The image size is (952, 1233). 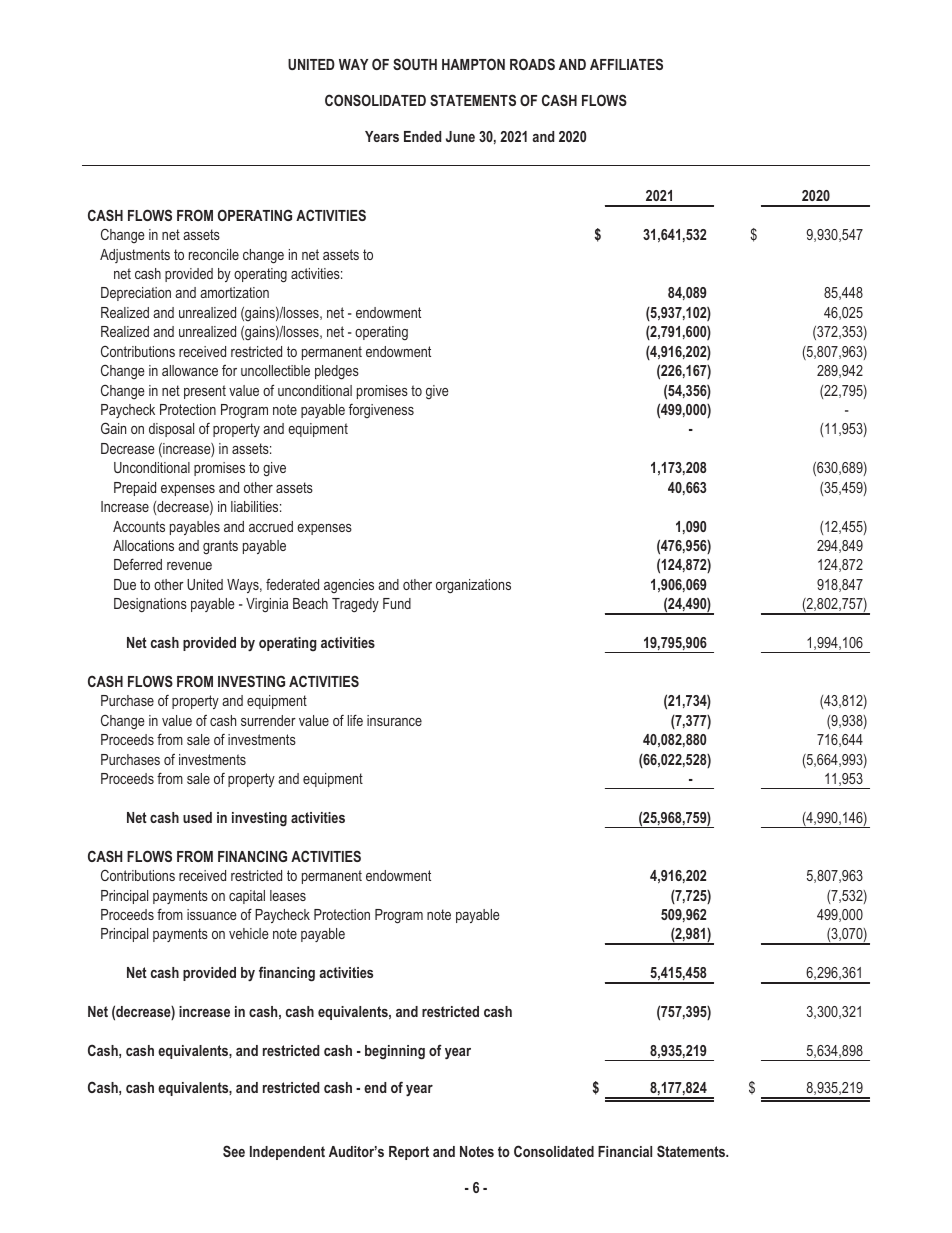 I want to click on SOUTH, so click(x=415, y=64).
